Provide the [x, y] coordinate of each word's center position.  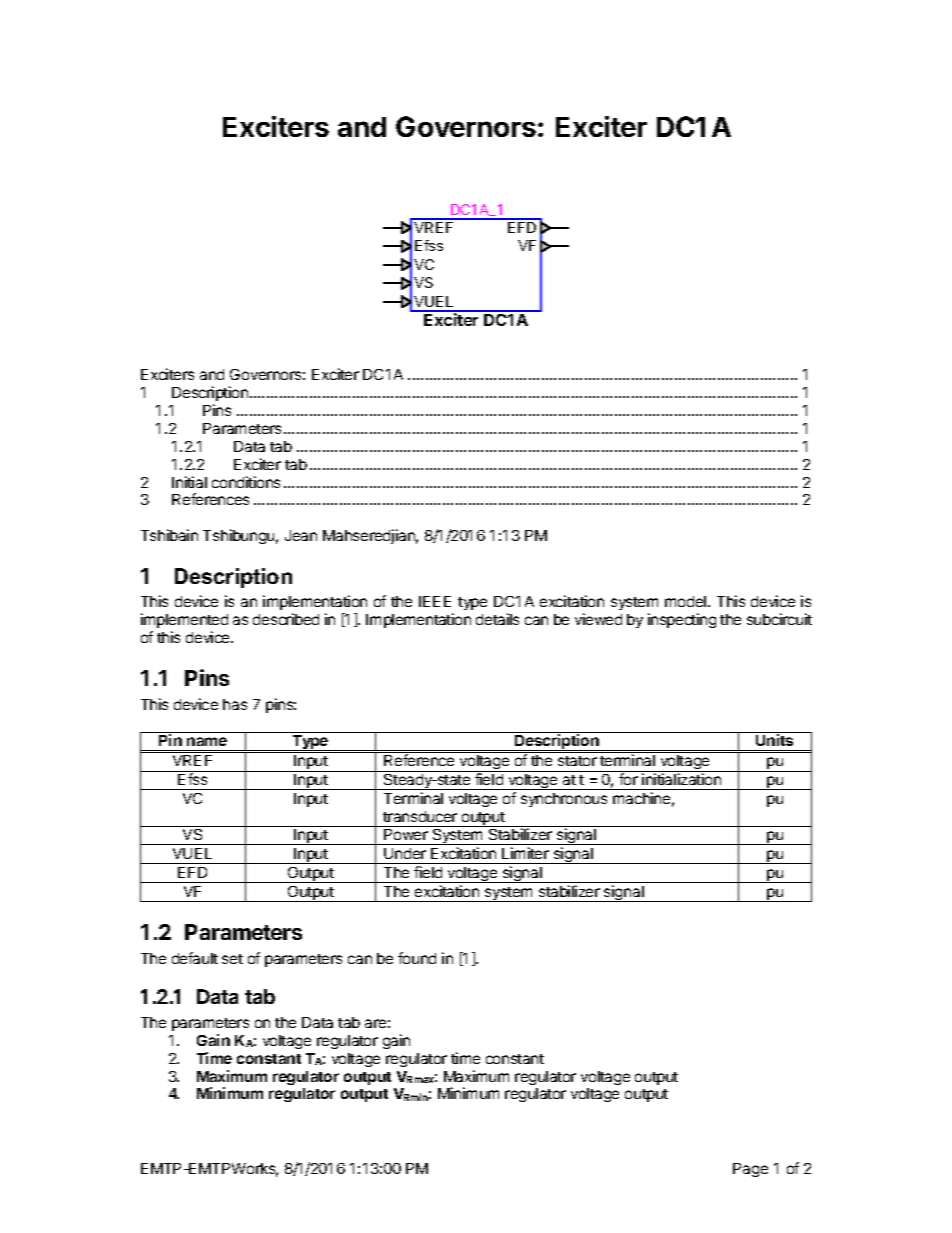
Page [750, 1170]
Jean [301, 535]
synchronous [564, 800]
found [417, 958]
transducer [420, 816]
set [232, 959]
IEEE [435, 601]
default [195, 958]
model [687, 601]
